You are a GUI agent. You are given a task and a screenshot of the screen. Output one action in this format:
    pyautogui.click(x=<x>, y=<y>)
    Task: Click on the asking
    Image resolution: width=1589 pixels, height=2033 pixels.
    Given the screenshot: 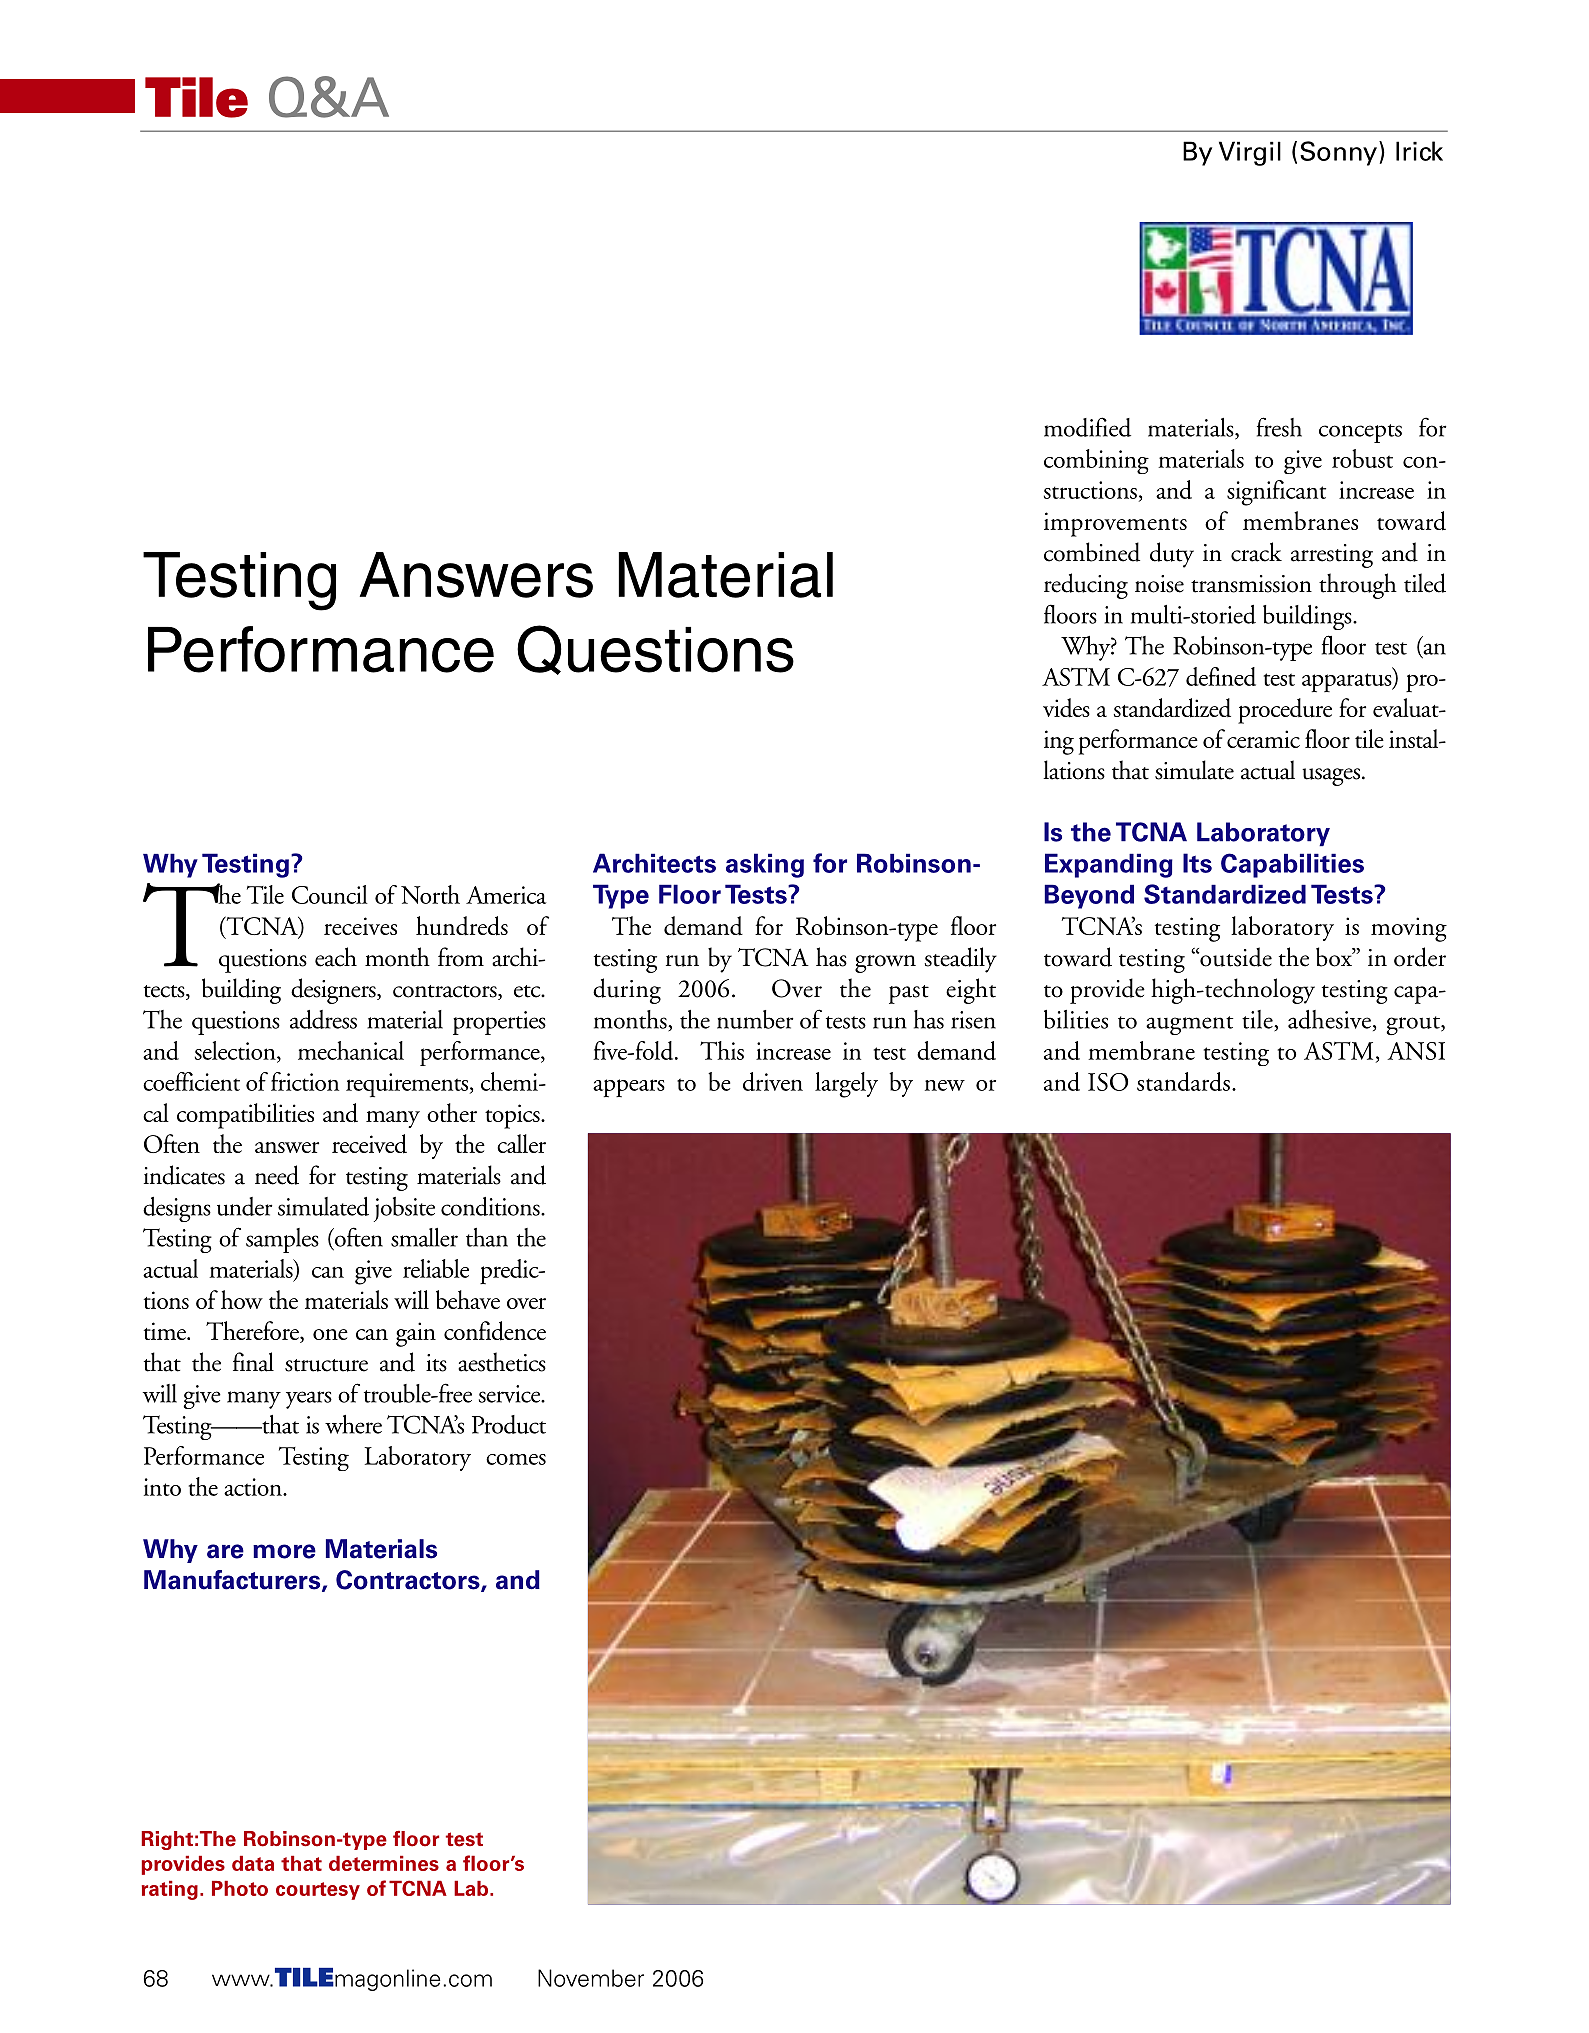 What is the action you would take?
    pyautogui.click(x=765, y=865)
